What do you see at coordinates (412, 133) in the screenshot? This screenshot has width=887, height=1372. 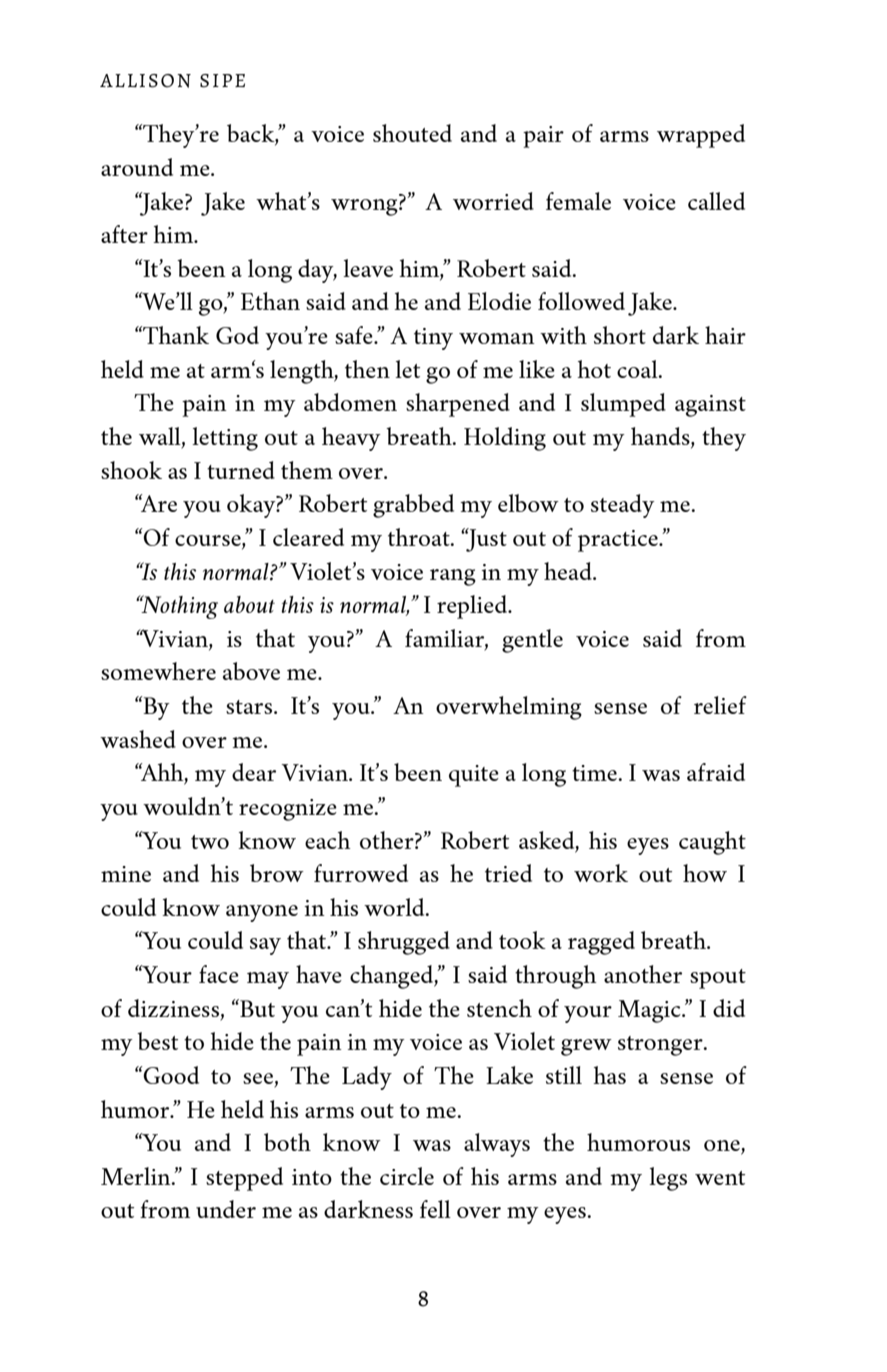 I see `shouted` at bounding box center [412, 133].
